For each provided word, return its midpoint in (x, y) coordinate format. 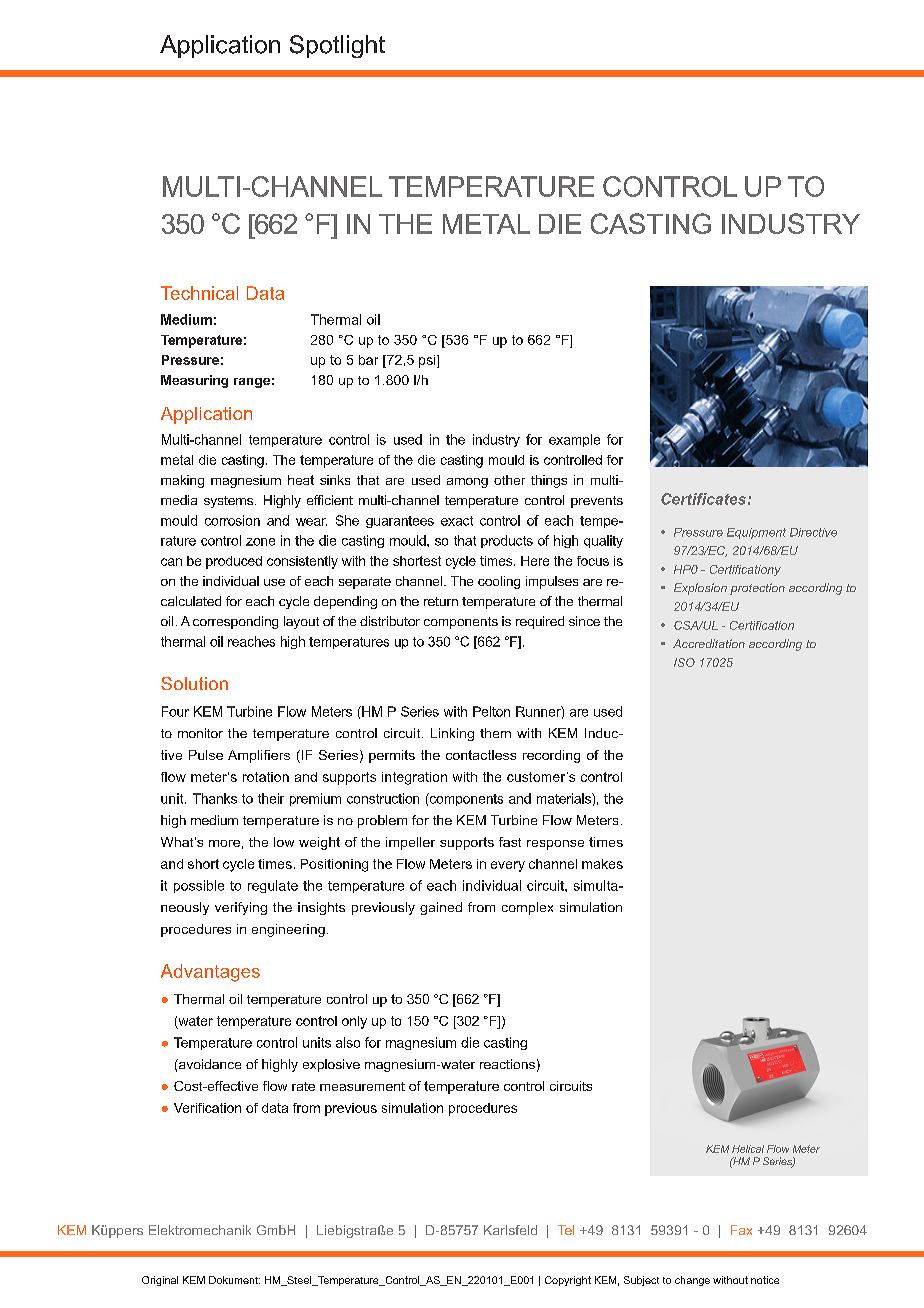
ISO (684, 662)
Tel (566, 1230)
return (441, 601)
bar (368, 360)
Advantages (210, 973)
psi (428, 361)
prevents (597, 502)
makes (602, 864)
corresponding (235, 622)
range (252, 383)
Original (160, 1281)
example (574, 440)
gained (441, 908)
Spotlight (337, 46)
